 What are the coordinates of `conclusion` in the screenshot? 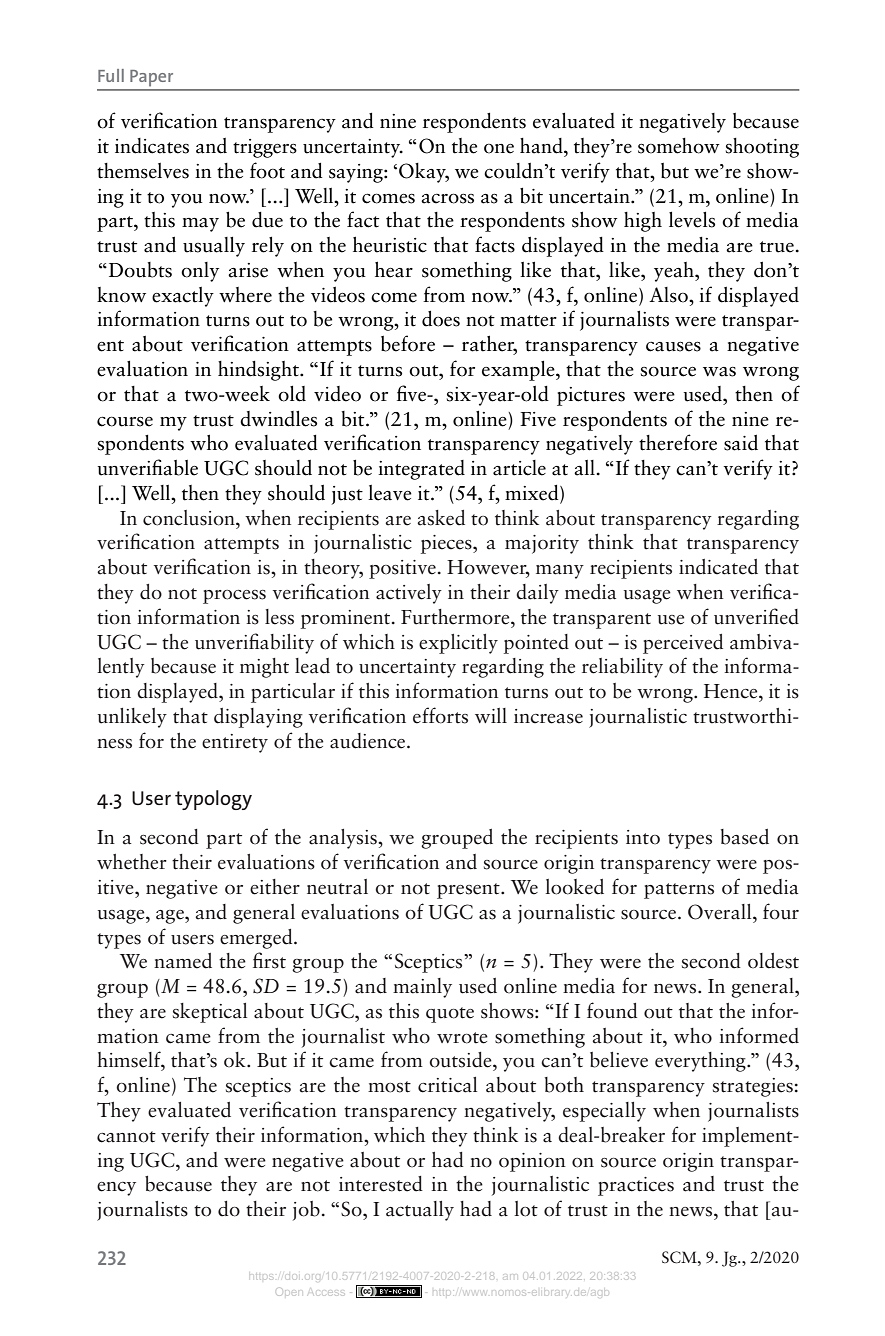 It's located at (190, 518).
